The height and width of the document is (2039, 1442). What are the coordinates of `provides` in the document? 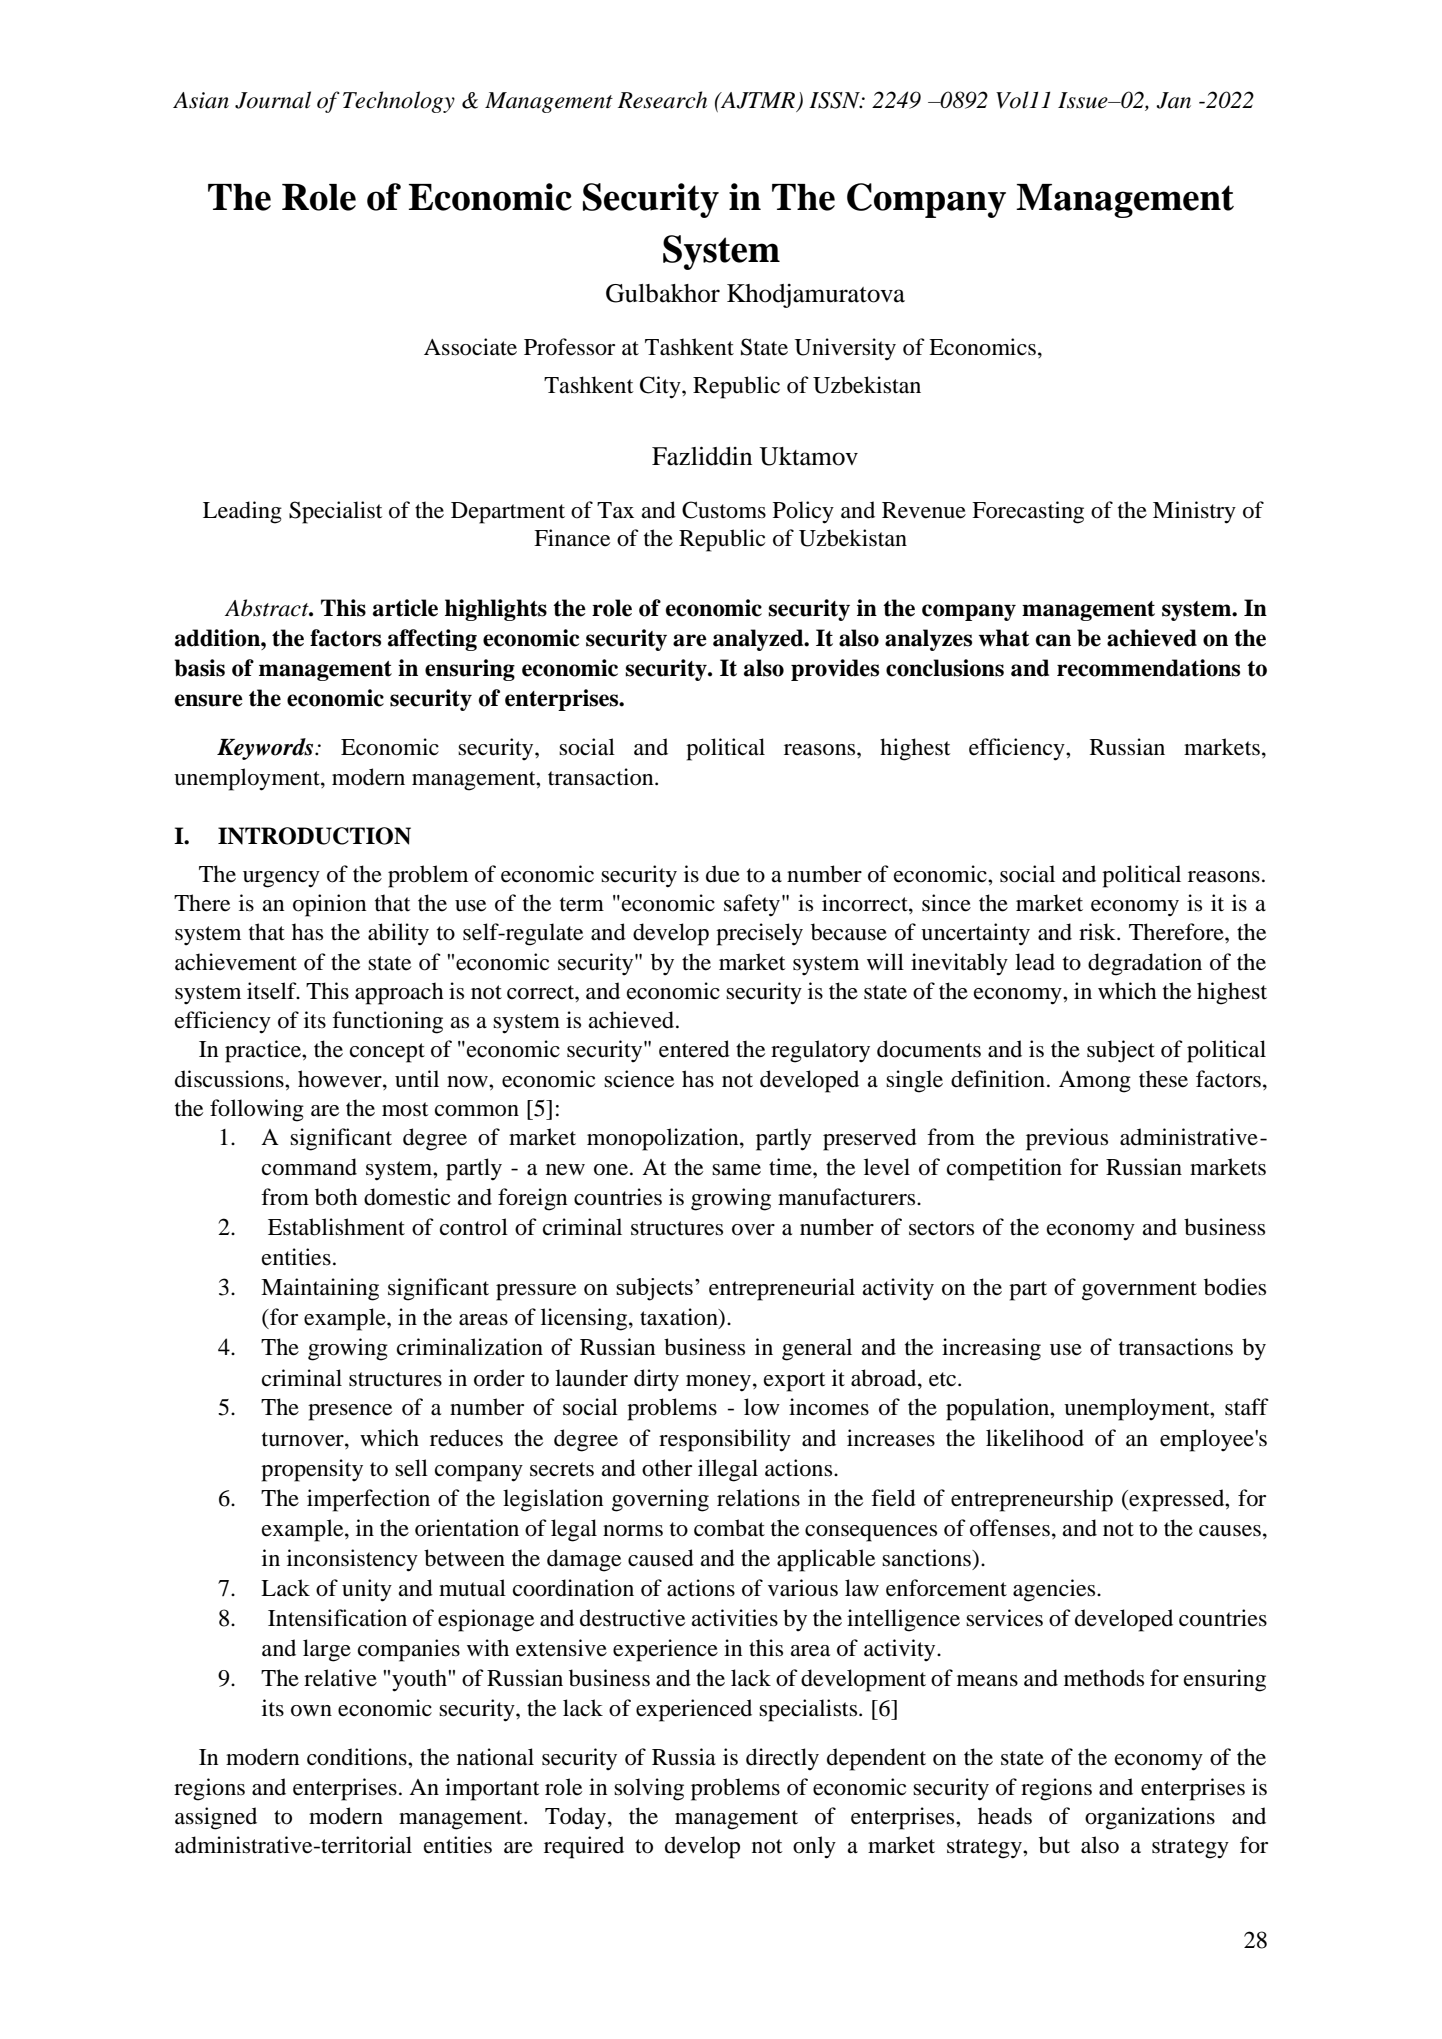 It's located at (835, 670).
